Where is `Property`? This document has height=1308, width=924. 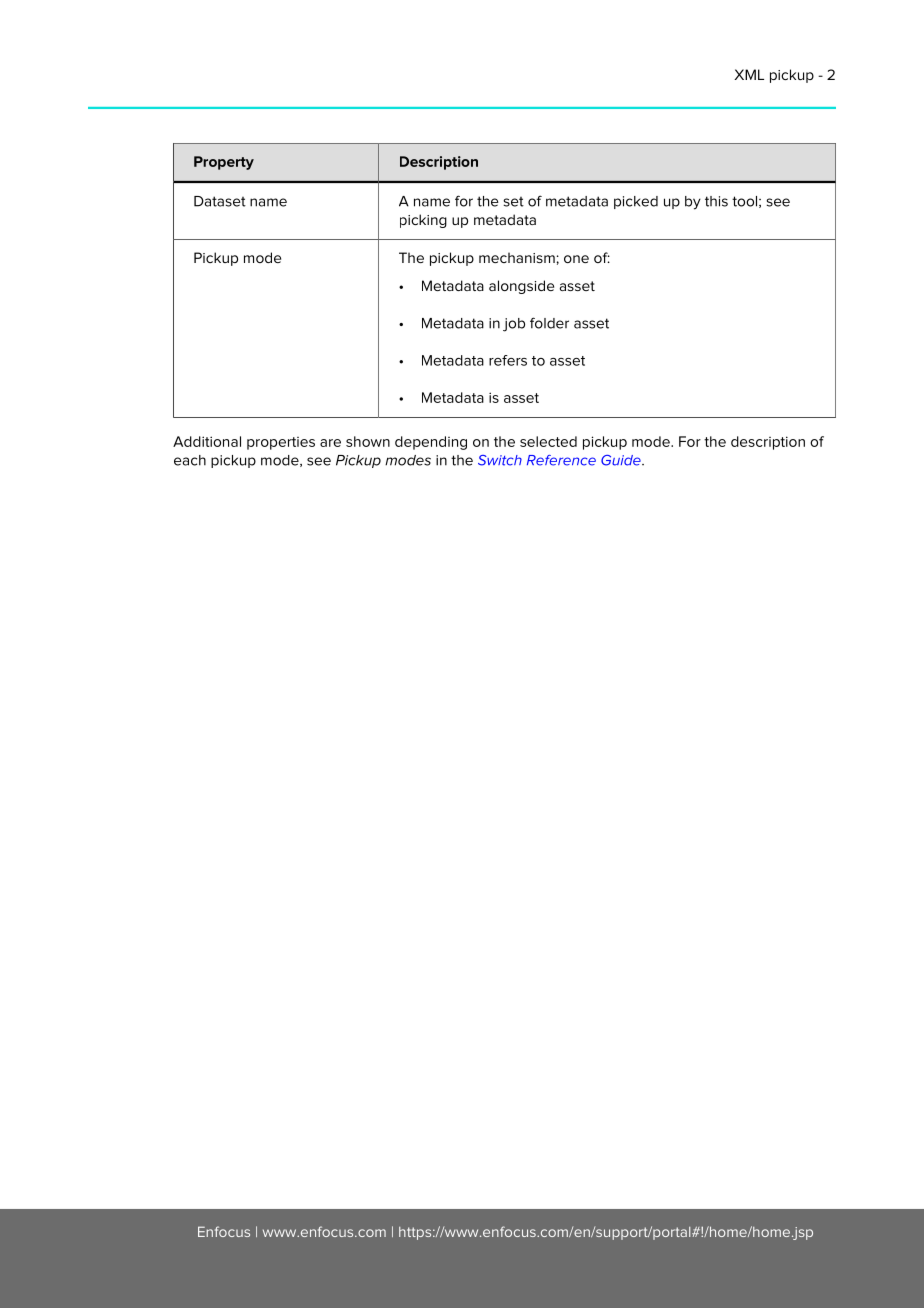
Property is located at coordinates (224, 163).
